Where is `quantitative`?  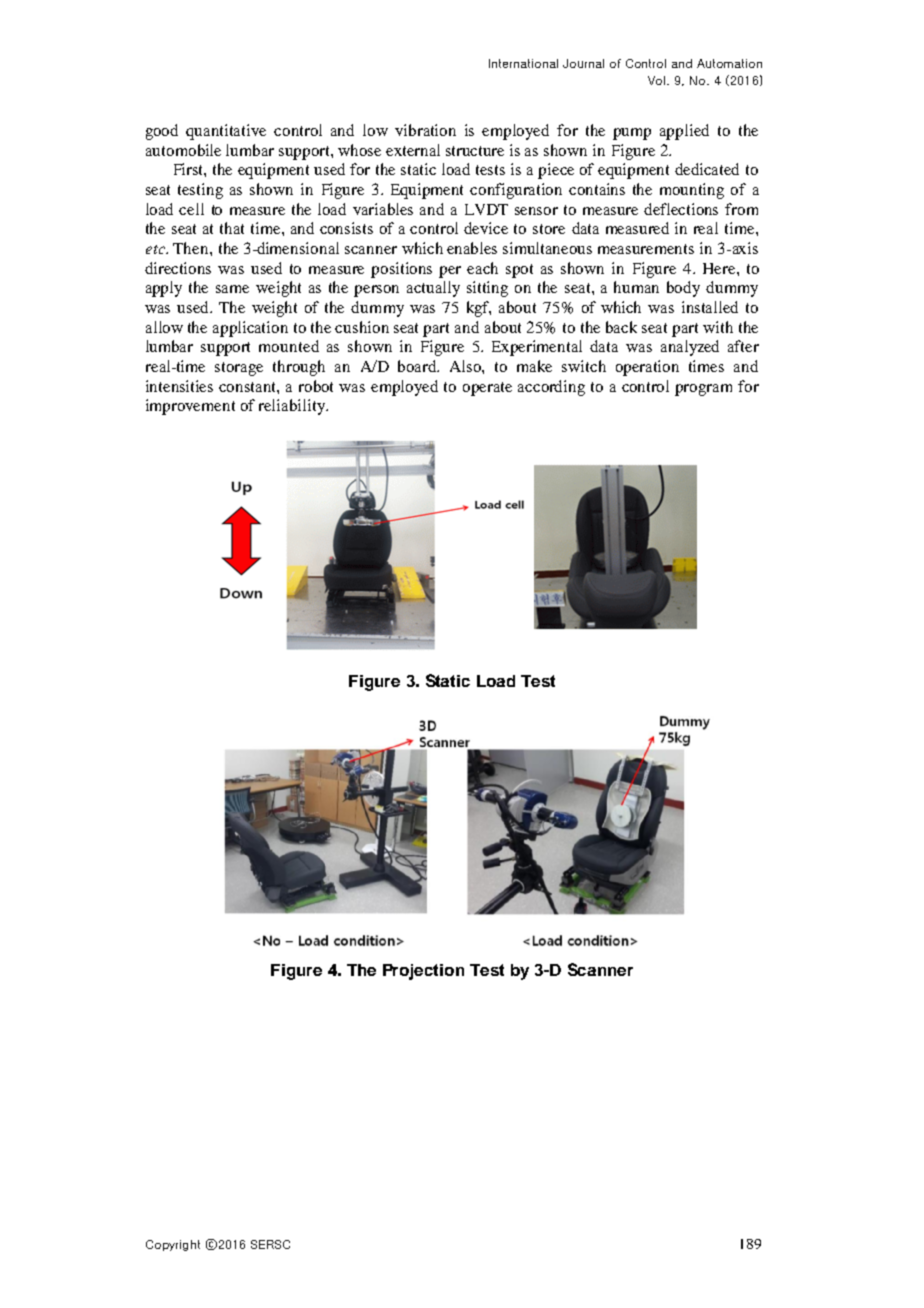 quantitative is located at coordinates (226, 132).
